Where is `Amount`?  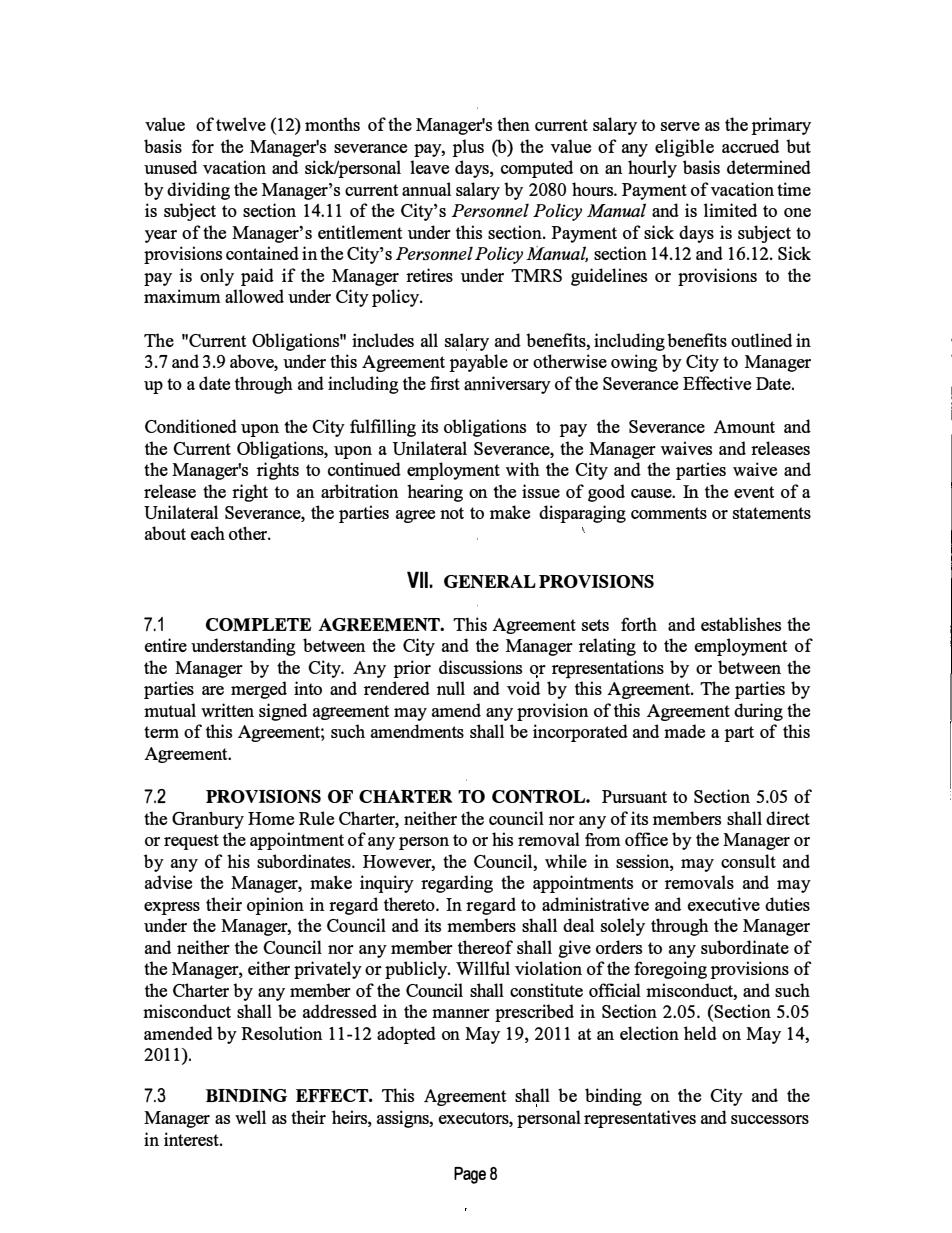 Amount is located at coordinates (744, 426).
